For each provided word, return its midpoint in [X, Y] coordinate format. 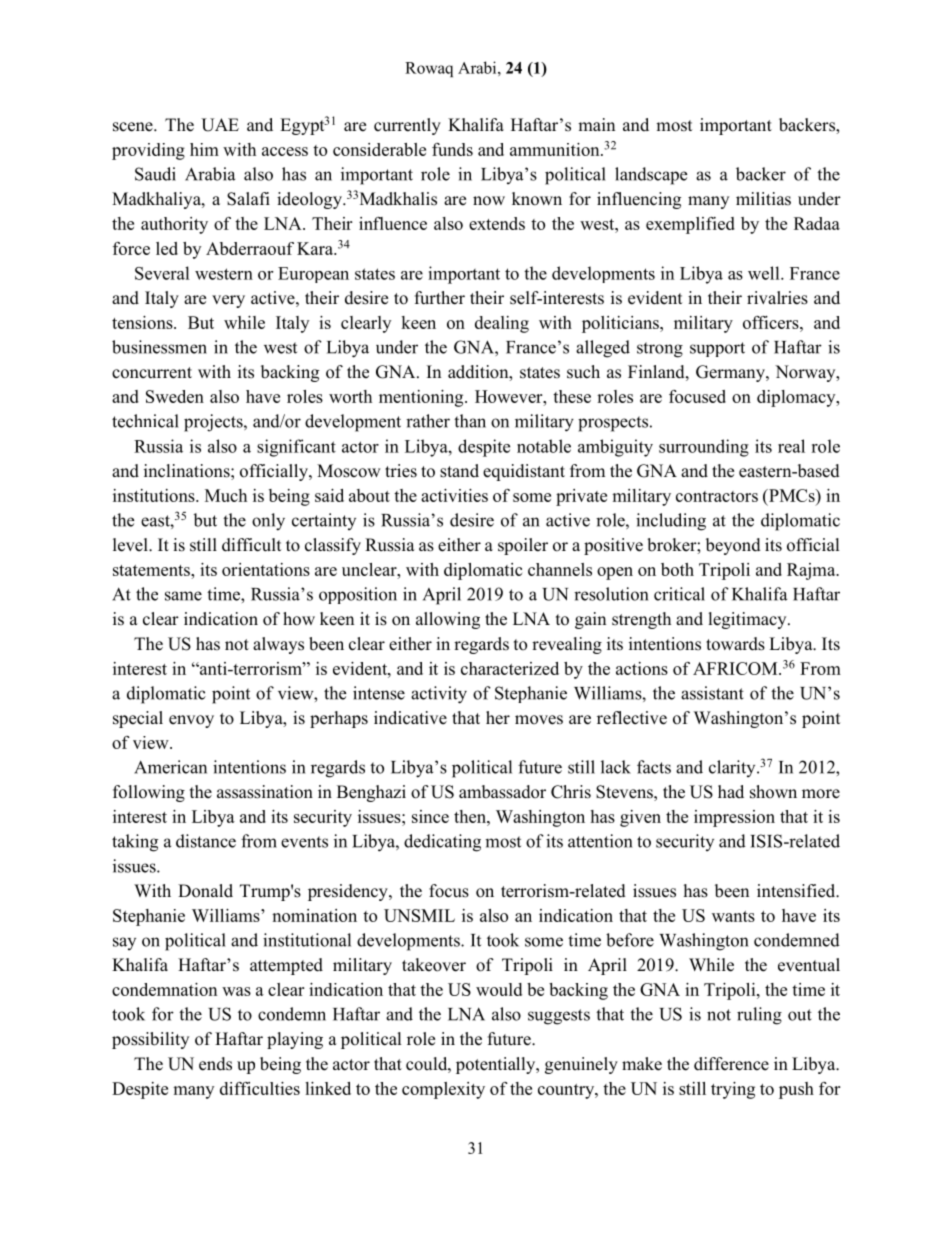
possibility [150, 1040]
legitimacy [749, 620]
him [204, 149]
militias [763, 199]
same [183, 596]
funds [452, 149]
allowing [448, 620]
